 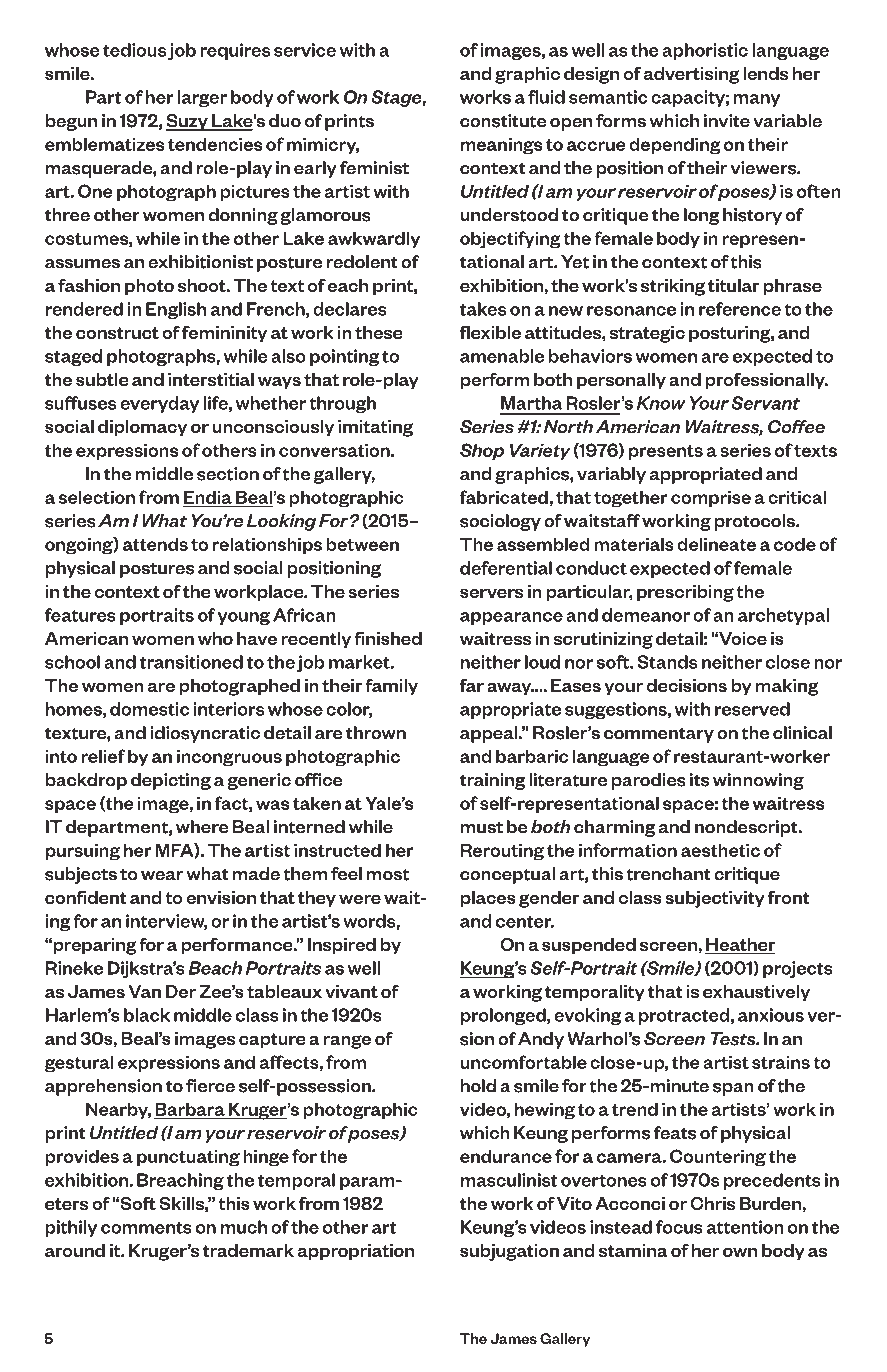 What do you see at coordinates (740, 946) in the screenshot?
I see `Heather` at bounding box center [740, 946].
